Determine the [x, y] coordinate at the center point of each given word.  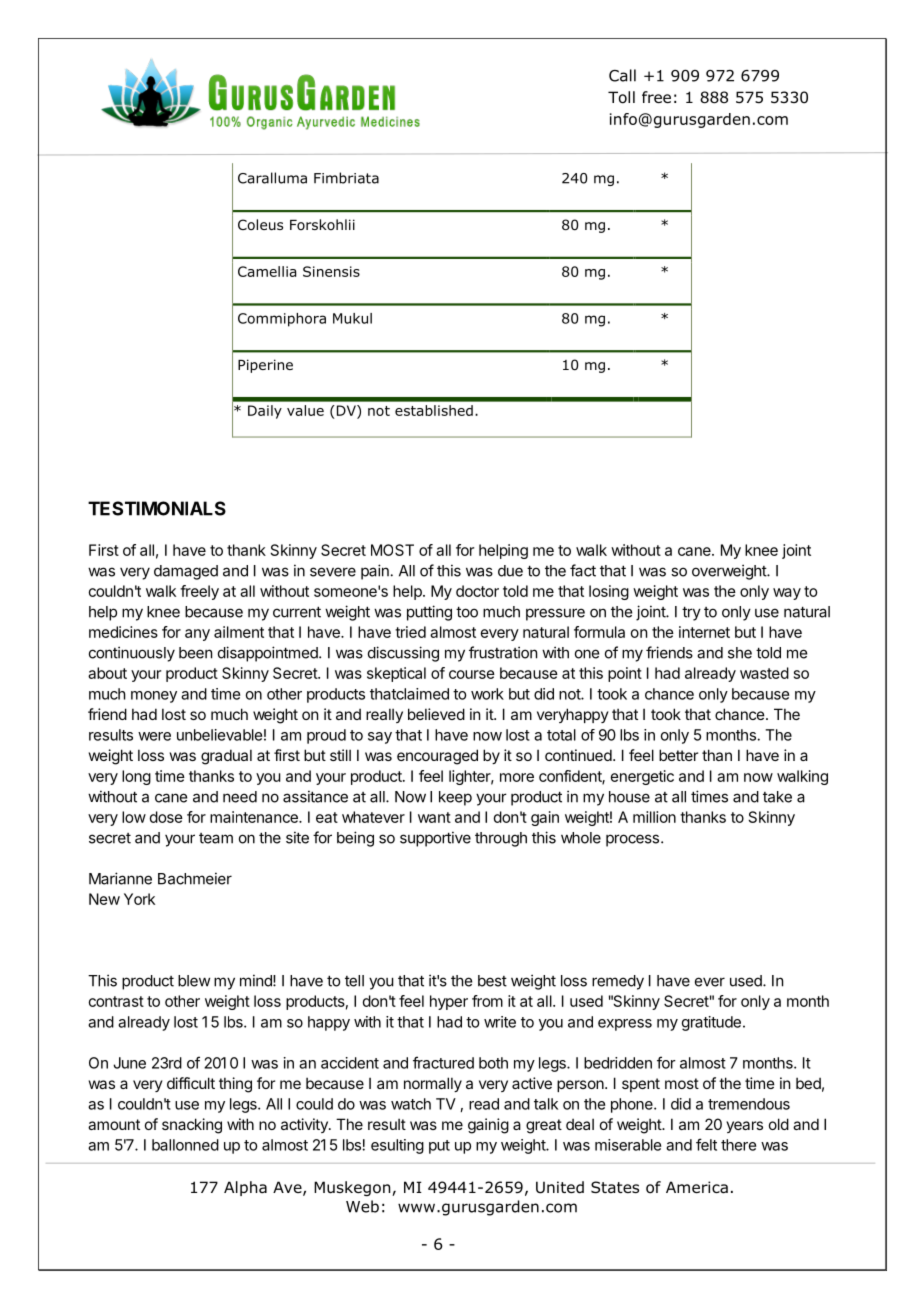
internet [704, 632]
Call [622, 75]
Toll [621, 97]
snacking [192, 1126]
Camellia [267, 271]
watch [411, 1104]
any [197, 635]
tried [410, 632]
